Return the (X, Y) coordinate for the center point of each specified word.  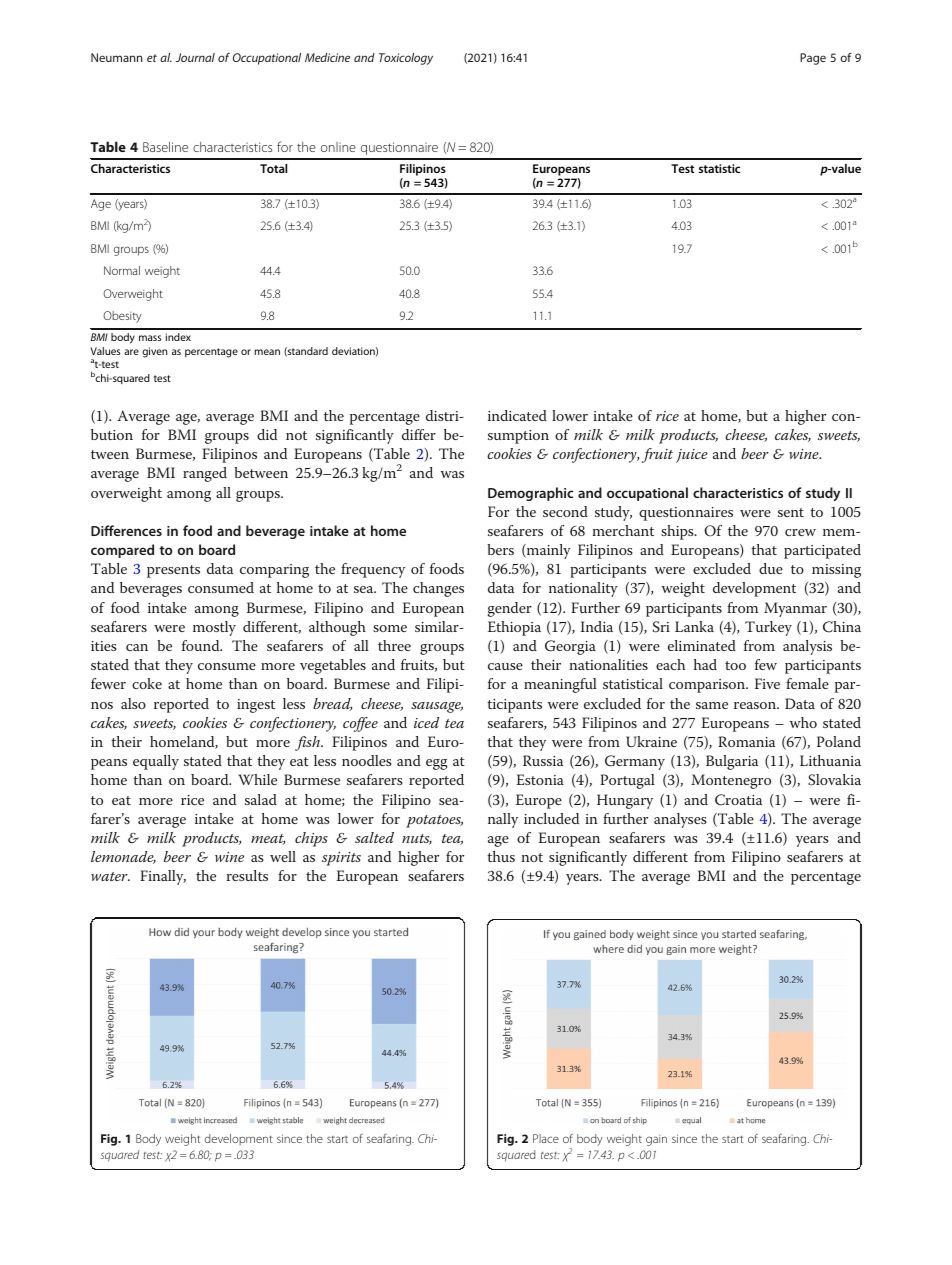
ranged (205, 474)
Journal (195, 57)
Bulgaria (732, 762)
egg (437, 764)
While (257, 779)
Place (546, 1138)
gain (656, 1140)
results (247, 875)
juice (692, 456)
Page (813, 59)
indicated (517, 415)
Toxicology (406, 59)
